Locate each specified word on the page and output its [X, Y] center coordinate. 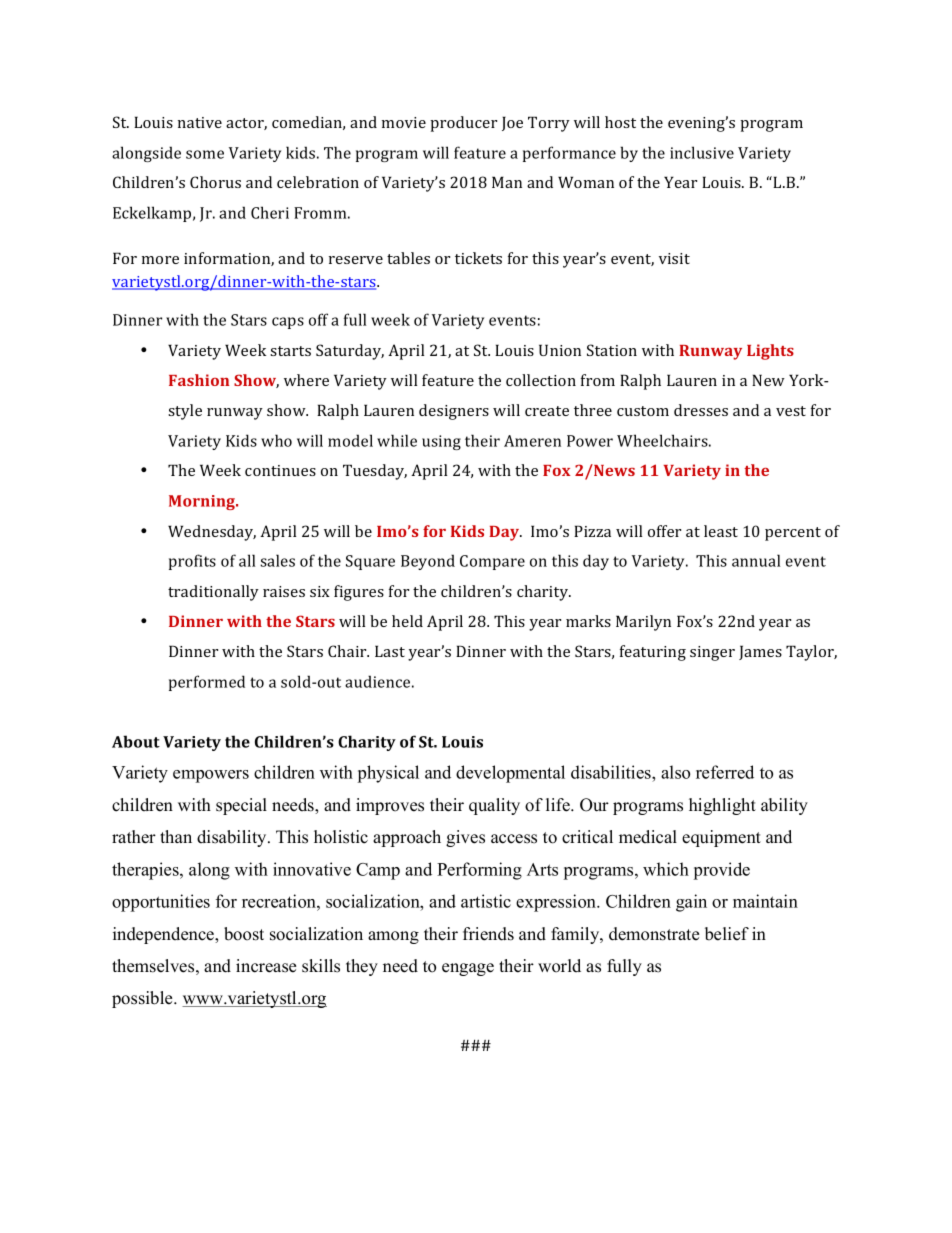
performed [207, 683]
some [205, 154]
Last [390, 651]
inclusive [702, 152]
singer [712, 653]
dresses [701, 410]
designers [454, 412]
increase [266, 966]
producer [463, 124]
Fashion [199, 380]
